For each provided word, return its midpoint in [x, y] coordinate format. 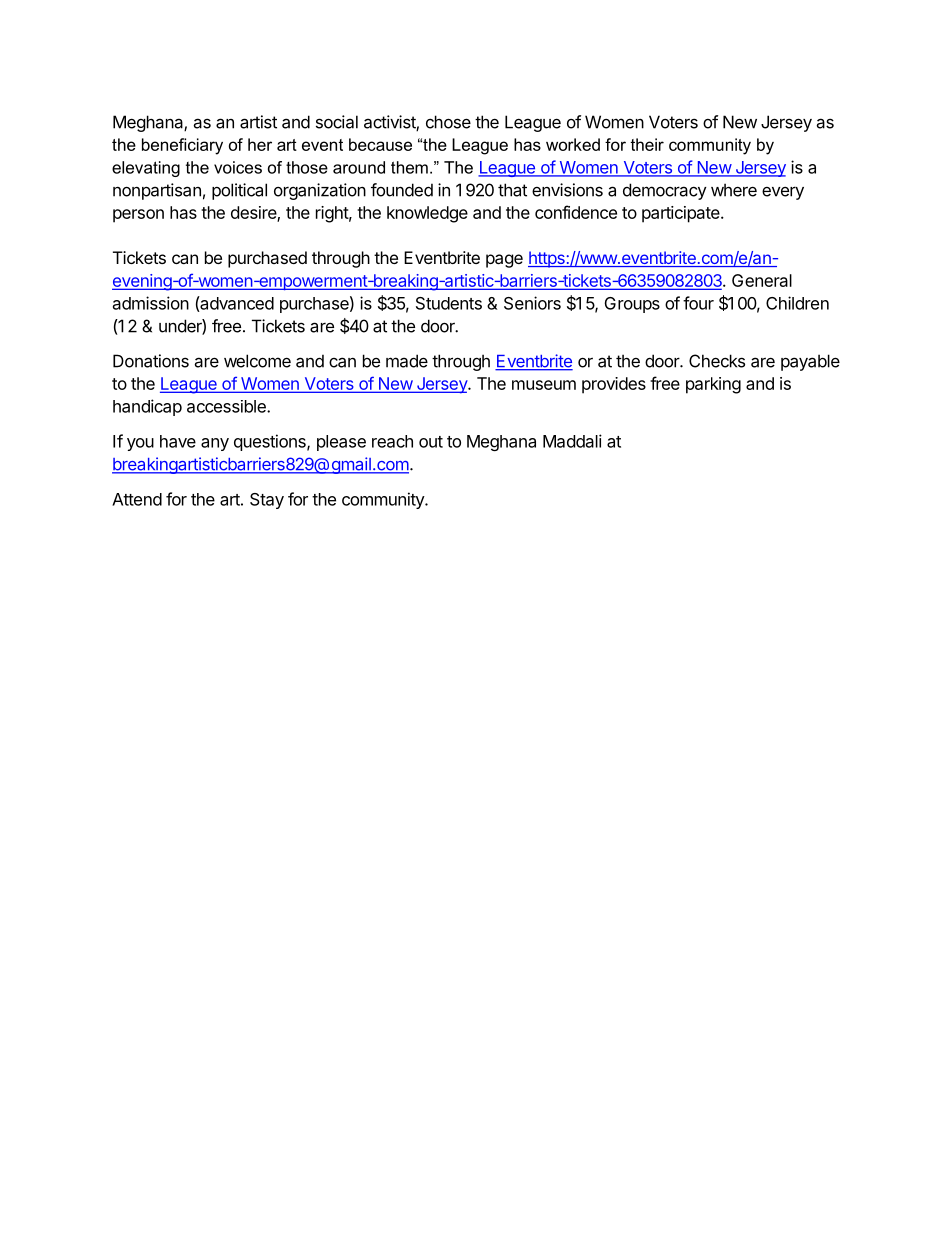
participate [682, 214]
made [407, 361]
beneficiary [182, 146]
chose [448, 122]
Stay [267, 501]
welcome [257, 361]
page [504, 261]
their [647, 144]
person [138, 216]
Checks [717, 361]
